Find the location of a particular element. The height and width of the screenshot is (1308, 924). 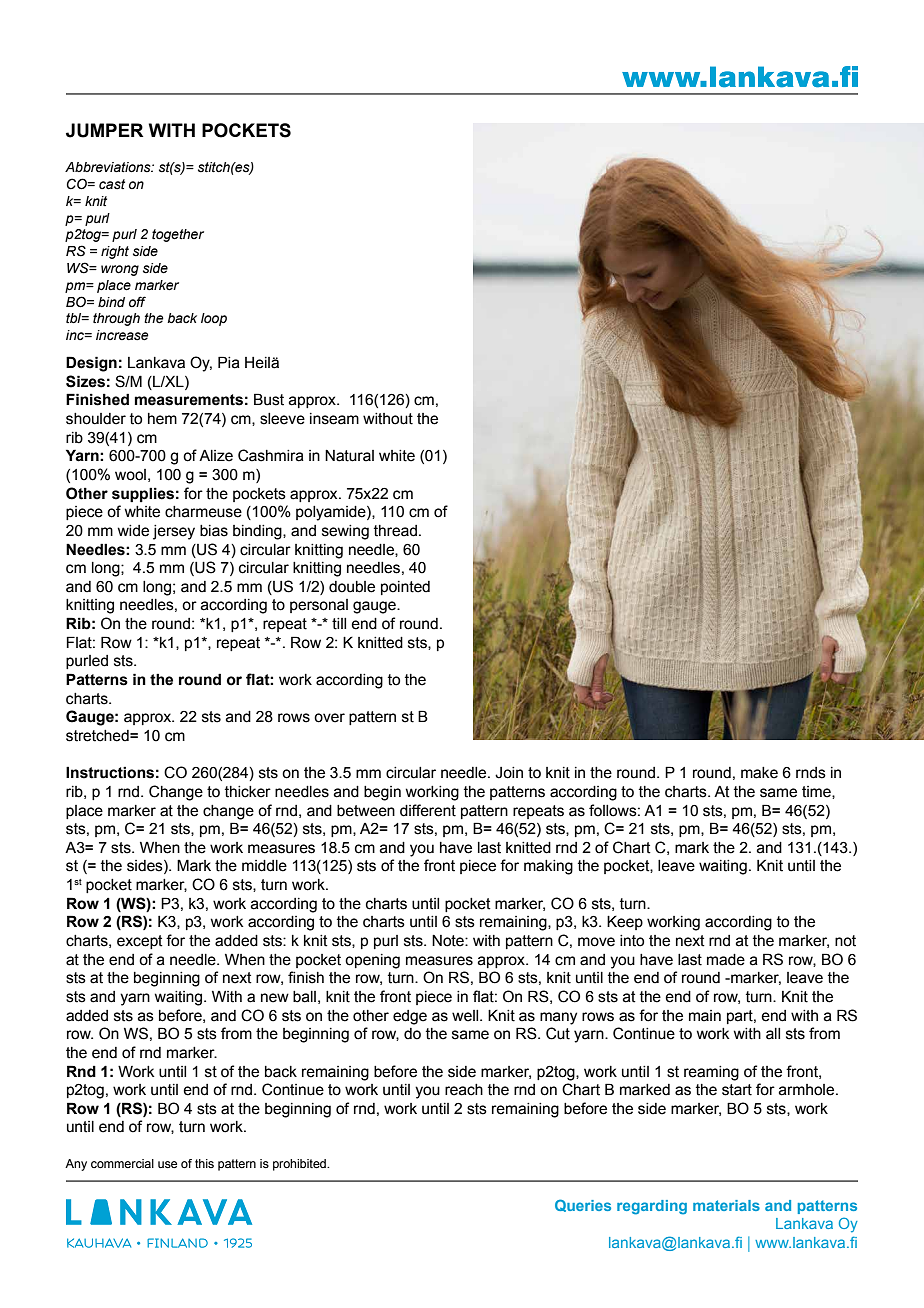

this is located at coordinates (204, 1163).
